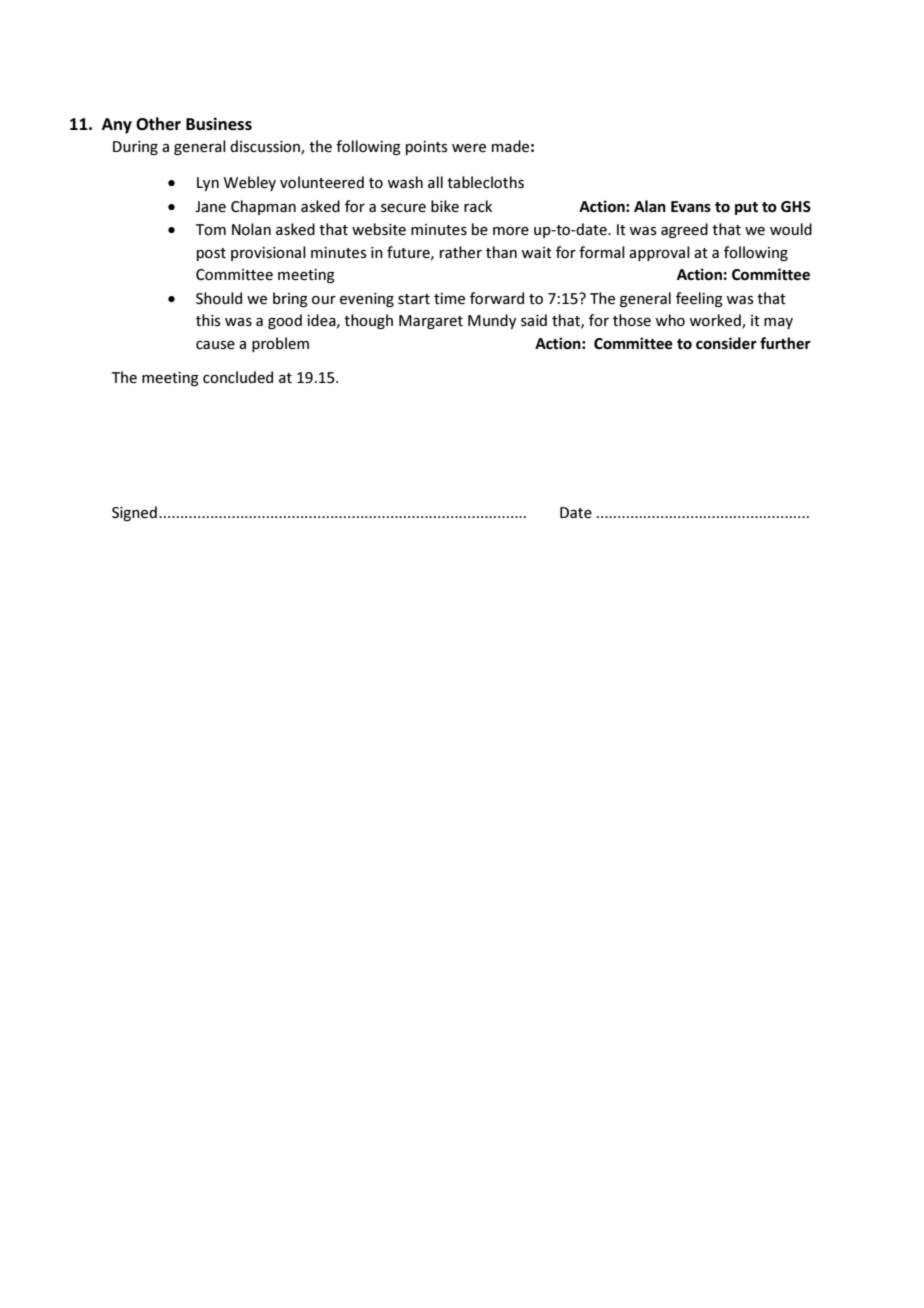 This page has width=924, height=1308. Describe the element at coordinates (219, 124) in the page. I see `Business` at that location.
